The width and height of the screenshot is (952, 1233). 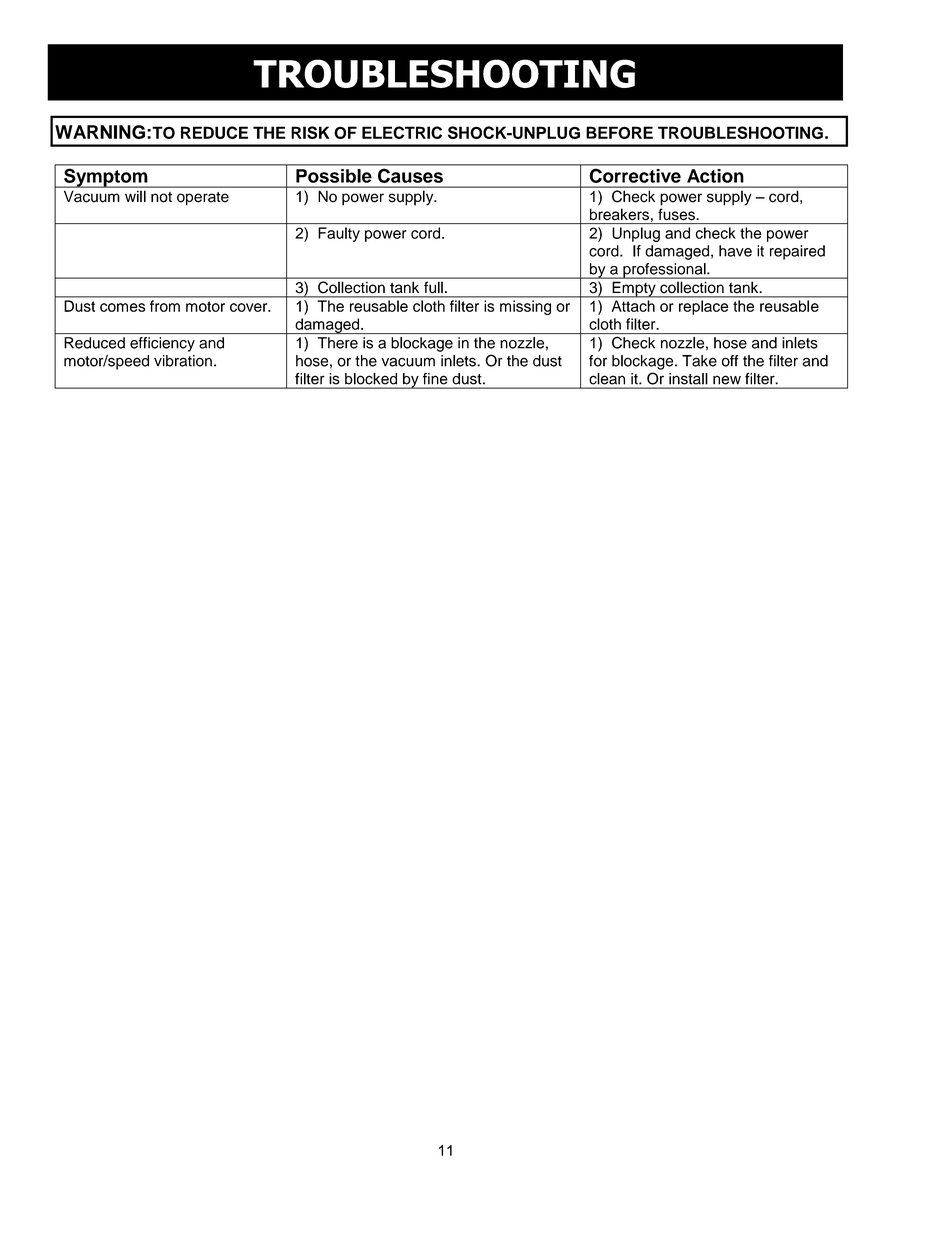 I want to click on ELECTRIC, so click(x=402, y=132).
